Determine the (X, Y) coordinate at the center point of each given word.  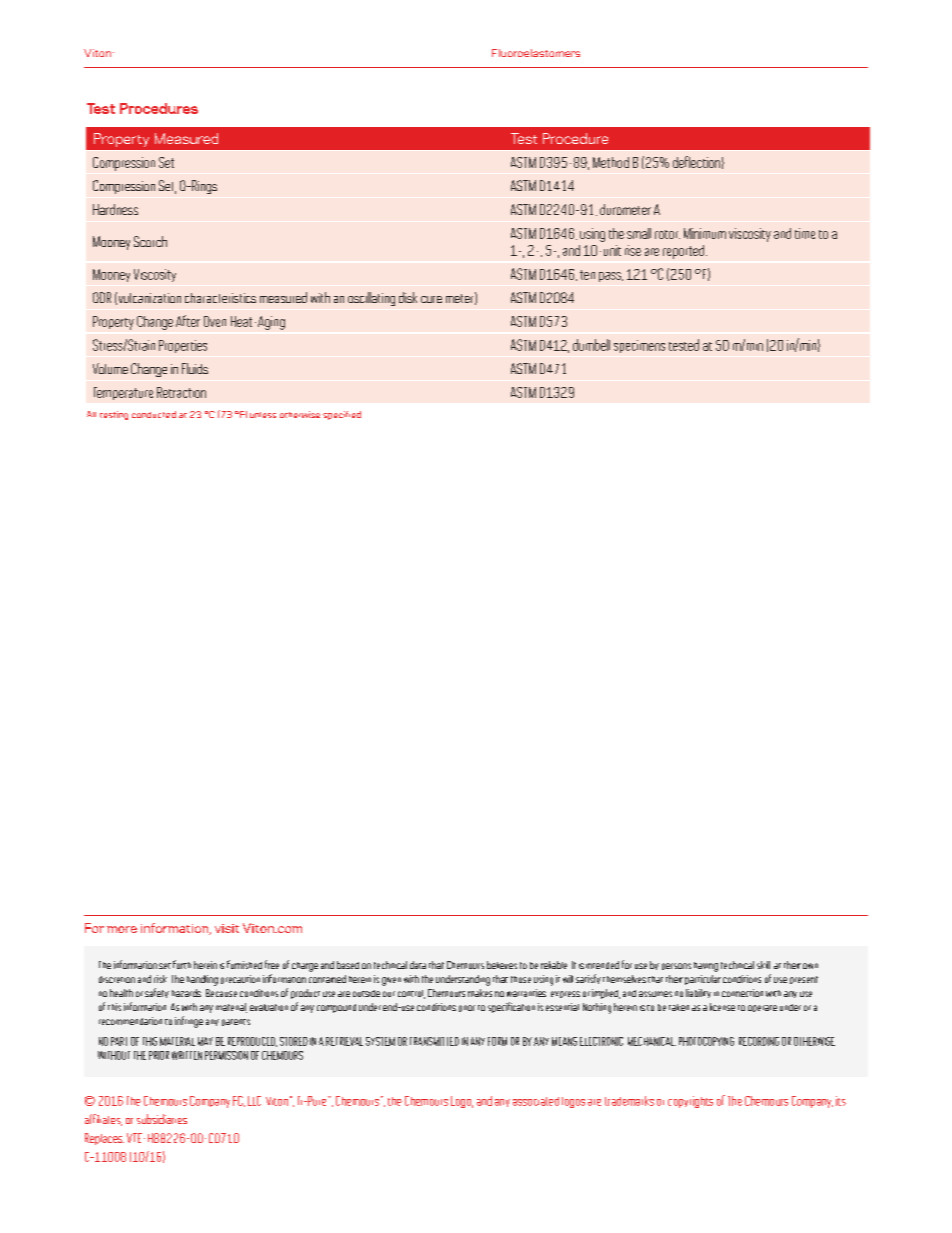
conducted (154, 414)
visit (227, 928)
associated (536, 1101)
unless (263, 415)
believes (502, 965)
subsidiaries (162, 1119)
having (706, 967)
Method (611, 162)
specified (342, 415)
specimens (639, 346)
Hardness (115, 209)
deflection (696, 162)
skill (763, 965)
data (418, 965)
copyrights (690, 1102)
